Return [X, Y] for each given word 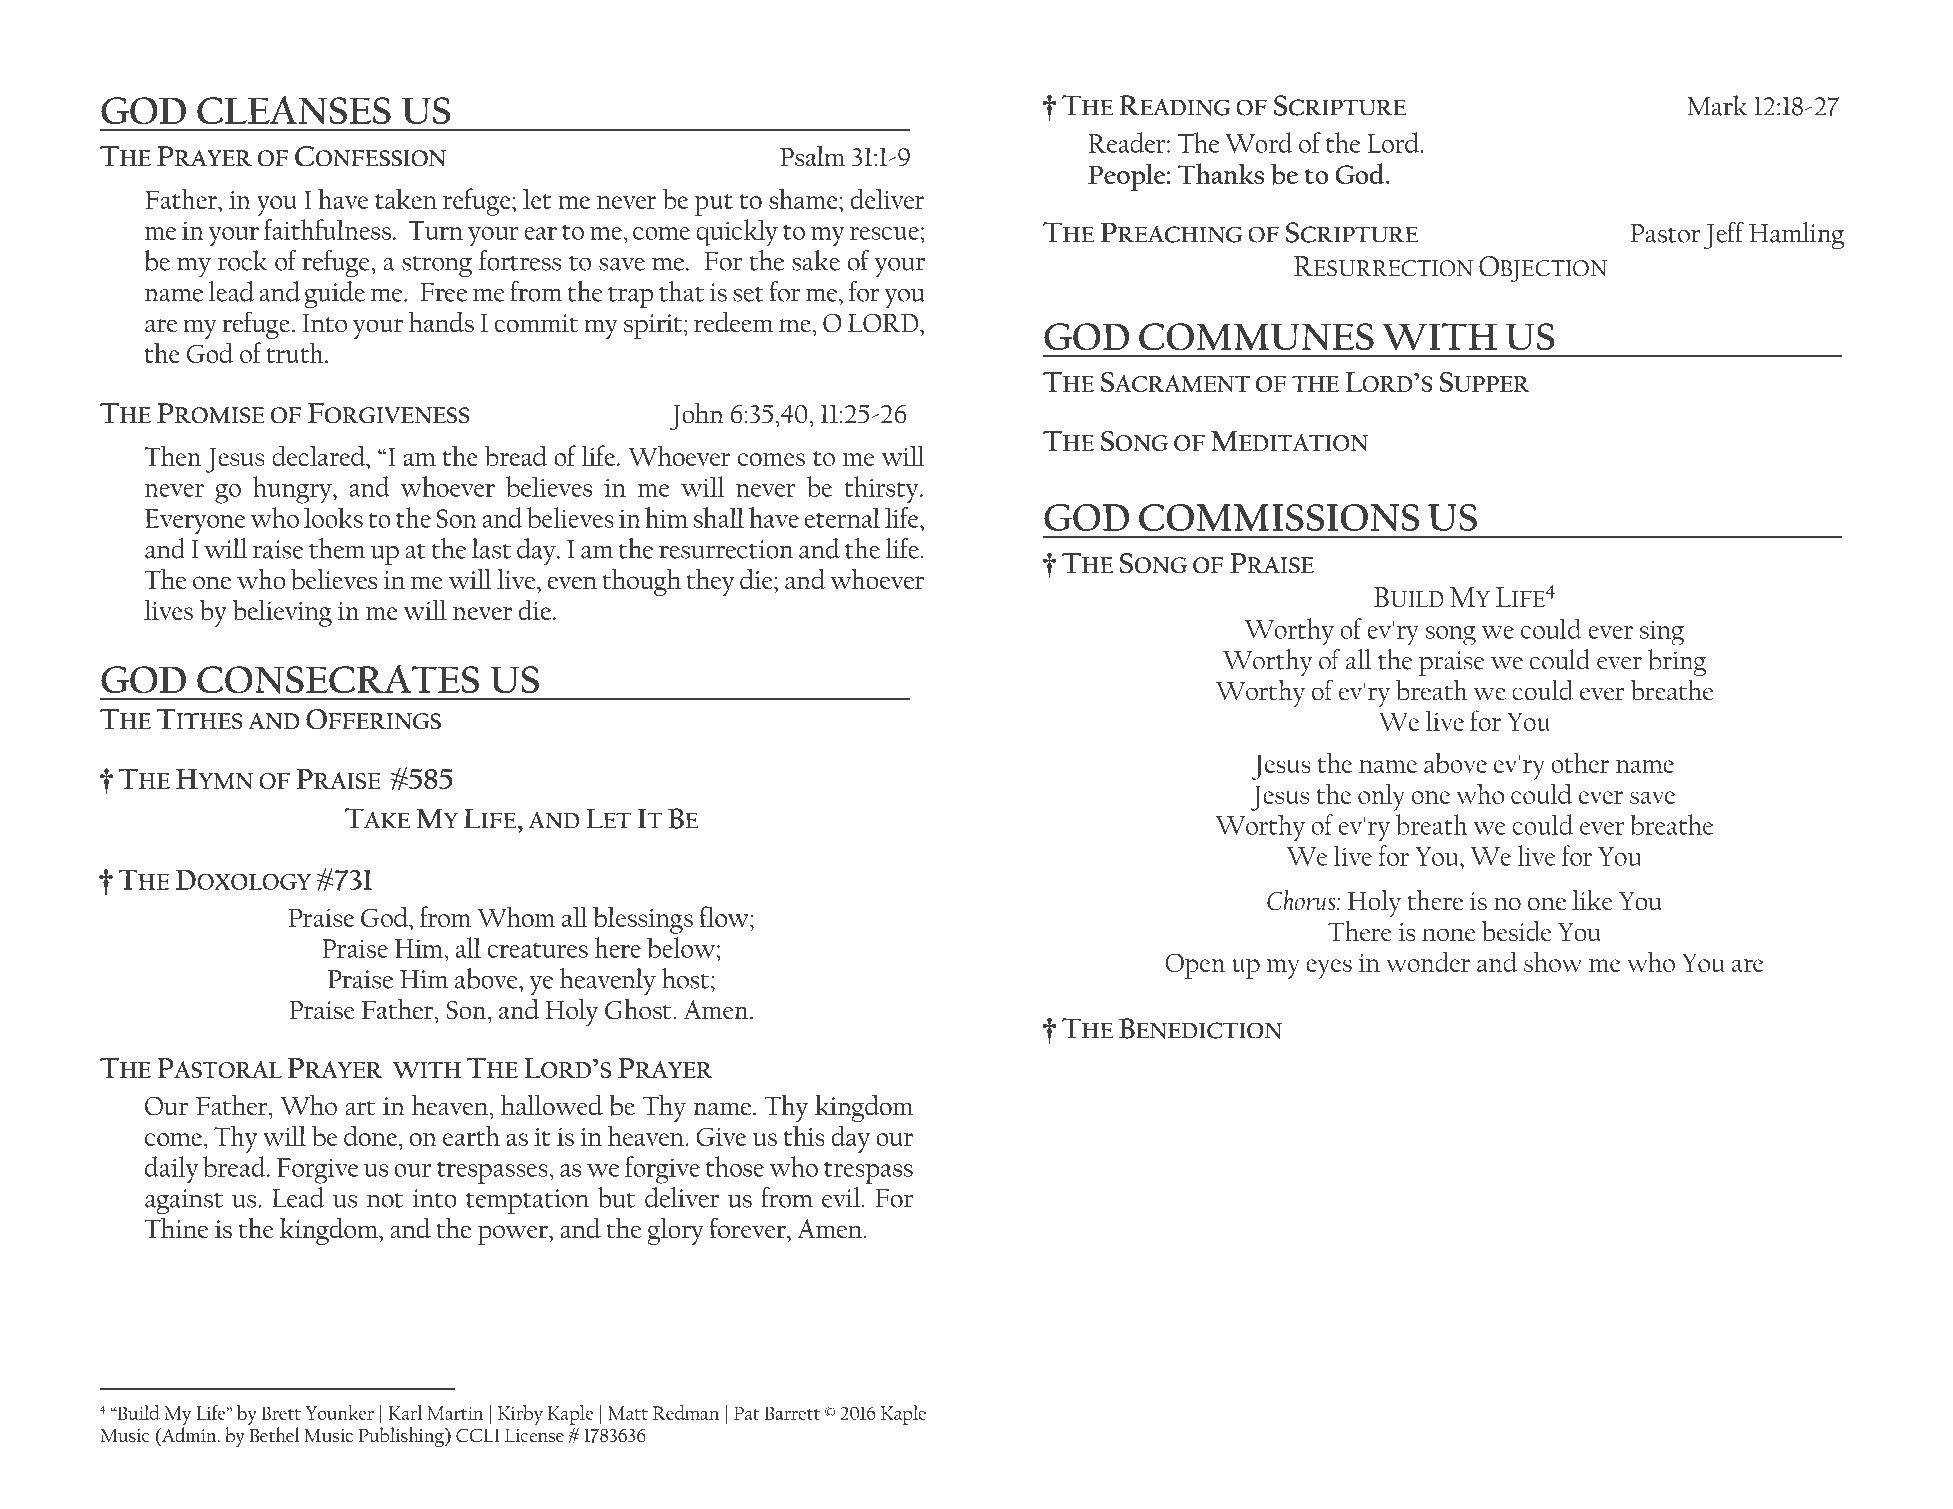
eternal [842, 517]
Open [1195, 966]
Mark [1717, 105]
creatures [538, 950]
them [337, 548]
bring [1677, 662]
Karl [405, 1412]
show [1553, 961]
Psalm [812, 156]
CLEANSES [294, 110]
